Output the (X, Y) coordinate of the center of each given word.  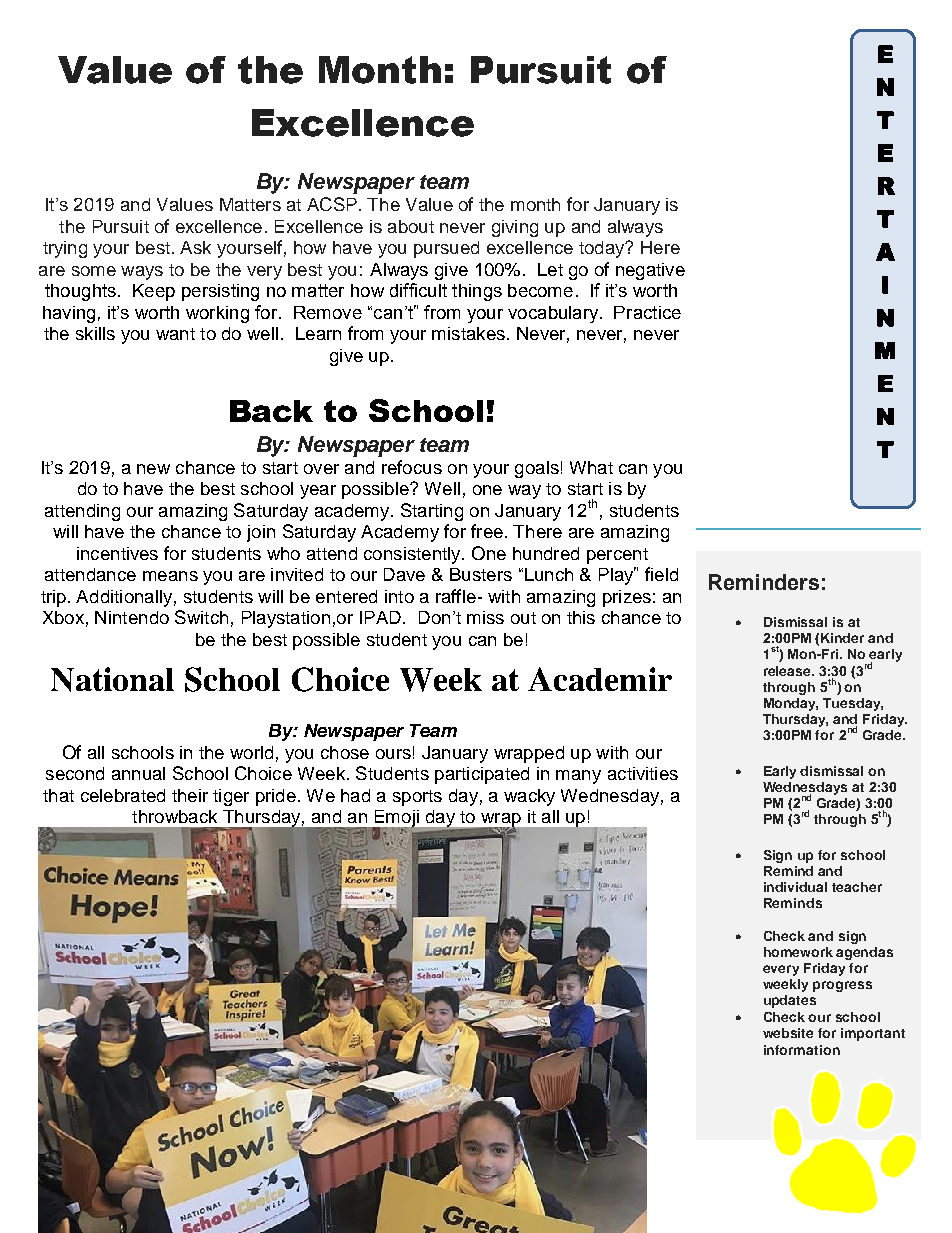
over (321, 469)
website (788, 1033)
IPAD (380, 617)
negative (650, 271)
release (789, 671)
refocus (412, 467)
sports (417, 798)
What (591, 467)
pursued (446, 249)
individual (795, 887)
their (190, 795)
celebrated (123, 795)
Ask (195, 247)
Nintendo (132, 617)
